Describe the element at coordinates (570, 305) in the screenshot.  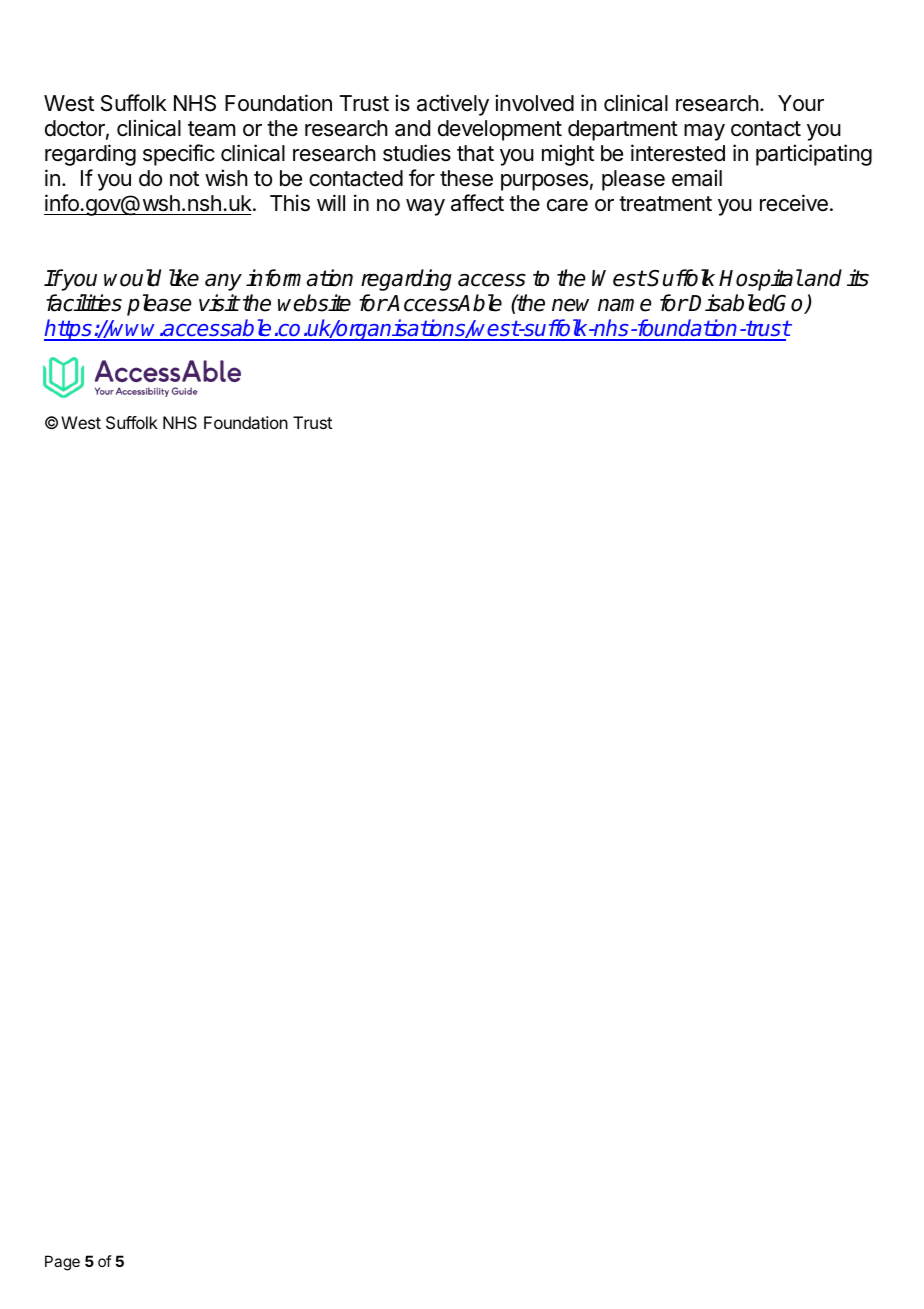
I see `new` at that location.
